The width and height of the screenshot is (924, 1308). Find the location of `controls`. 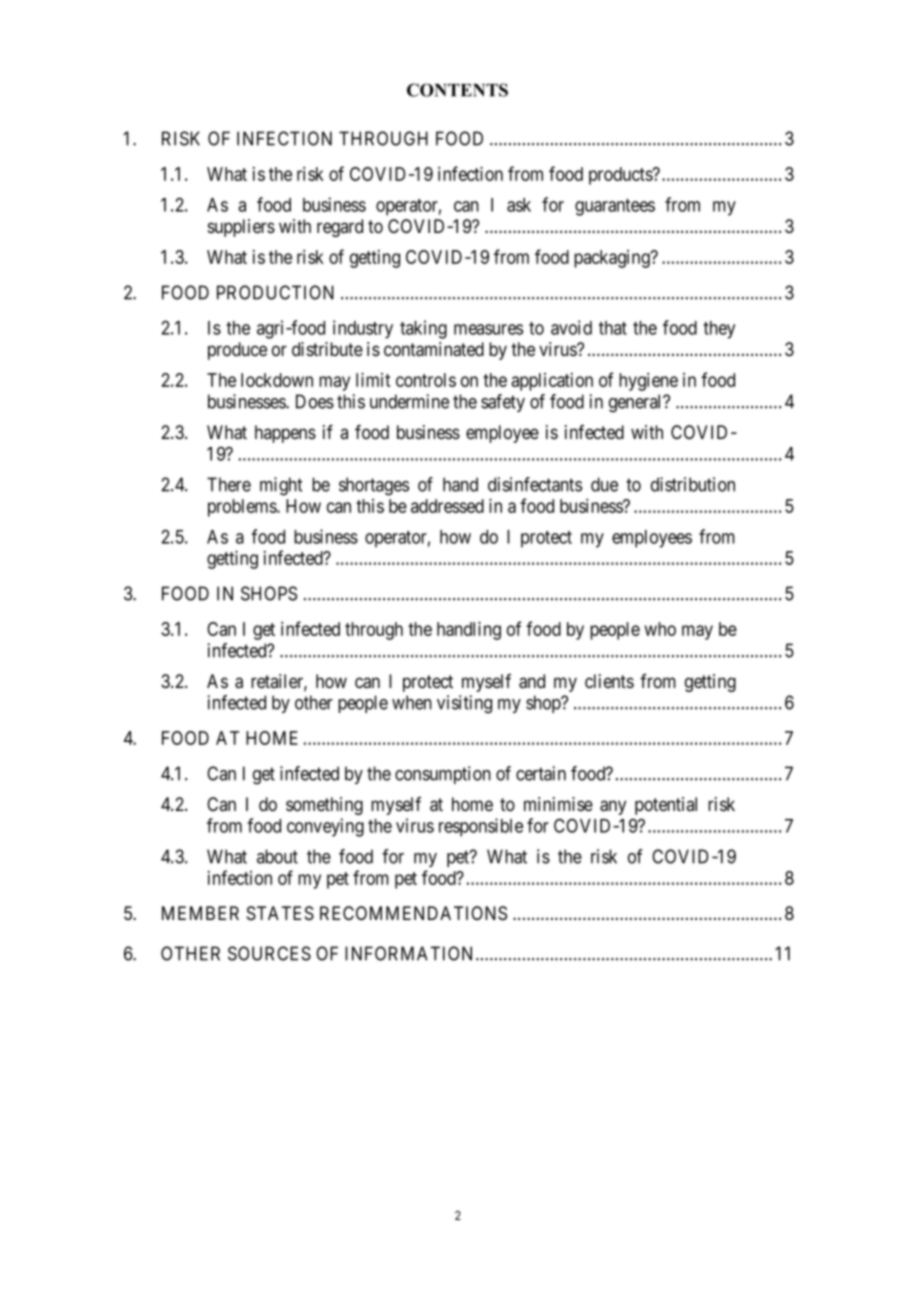

controls is located at coordinates (426, 380).
